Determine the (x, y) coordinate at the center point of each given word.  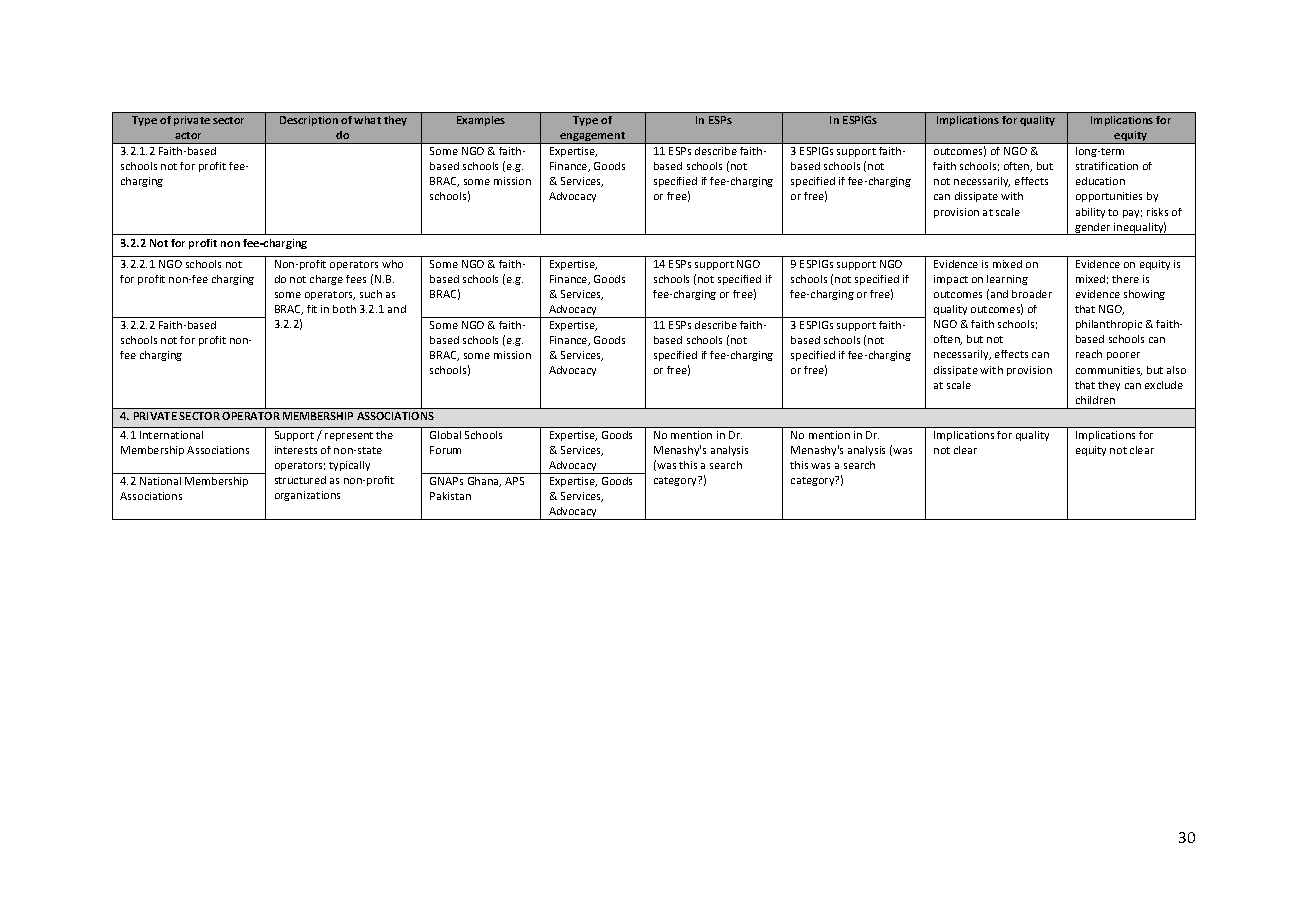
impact (951, 280)
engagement (593, 138)
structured (300, 480)
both (344, 309)
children (1095, 400)
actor (188, 135)
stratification (1107, 166)
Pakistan (450, 496)
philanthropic (1109, 325)
